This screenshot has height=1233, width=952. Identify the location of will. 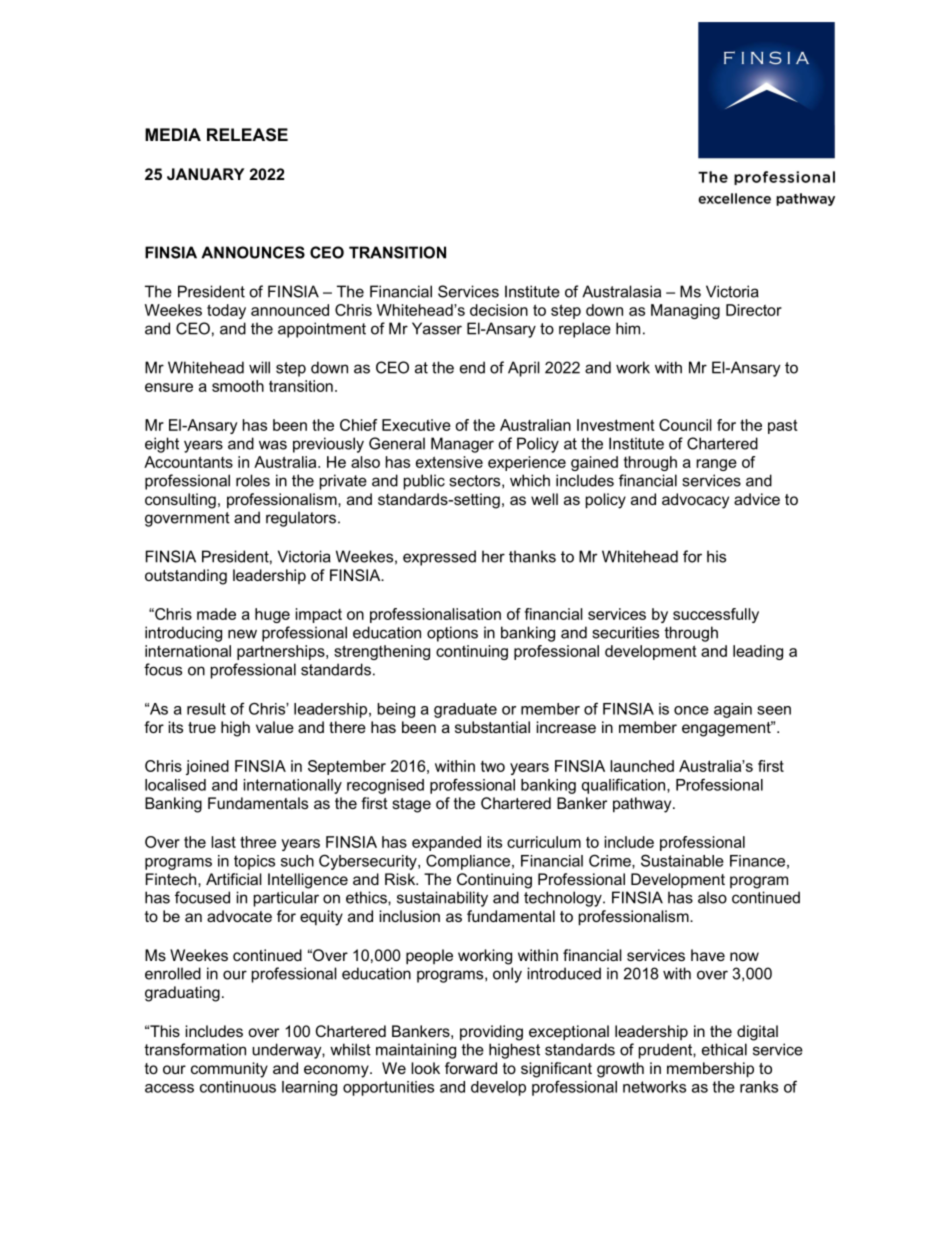
(259, 367).
